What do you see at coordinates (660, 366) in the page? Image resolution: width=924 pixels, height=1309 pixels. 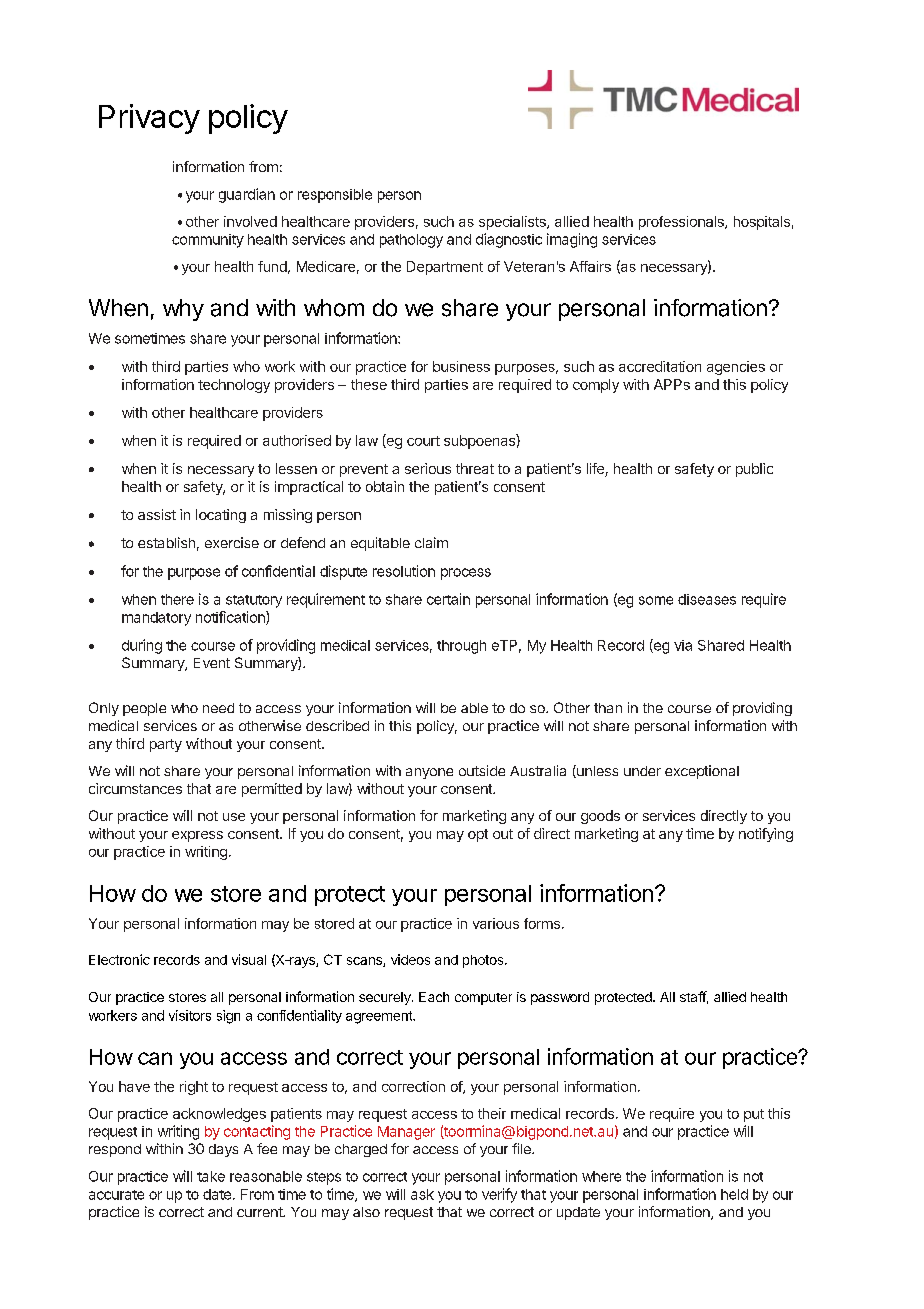 I see `accreditation` at bounding box center [660, 366].
